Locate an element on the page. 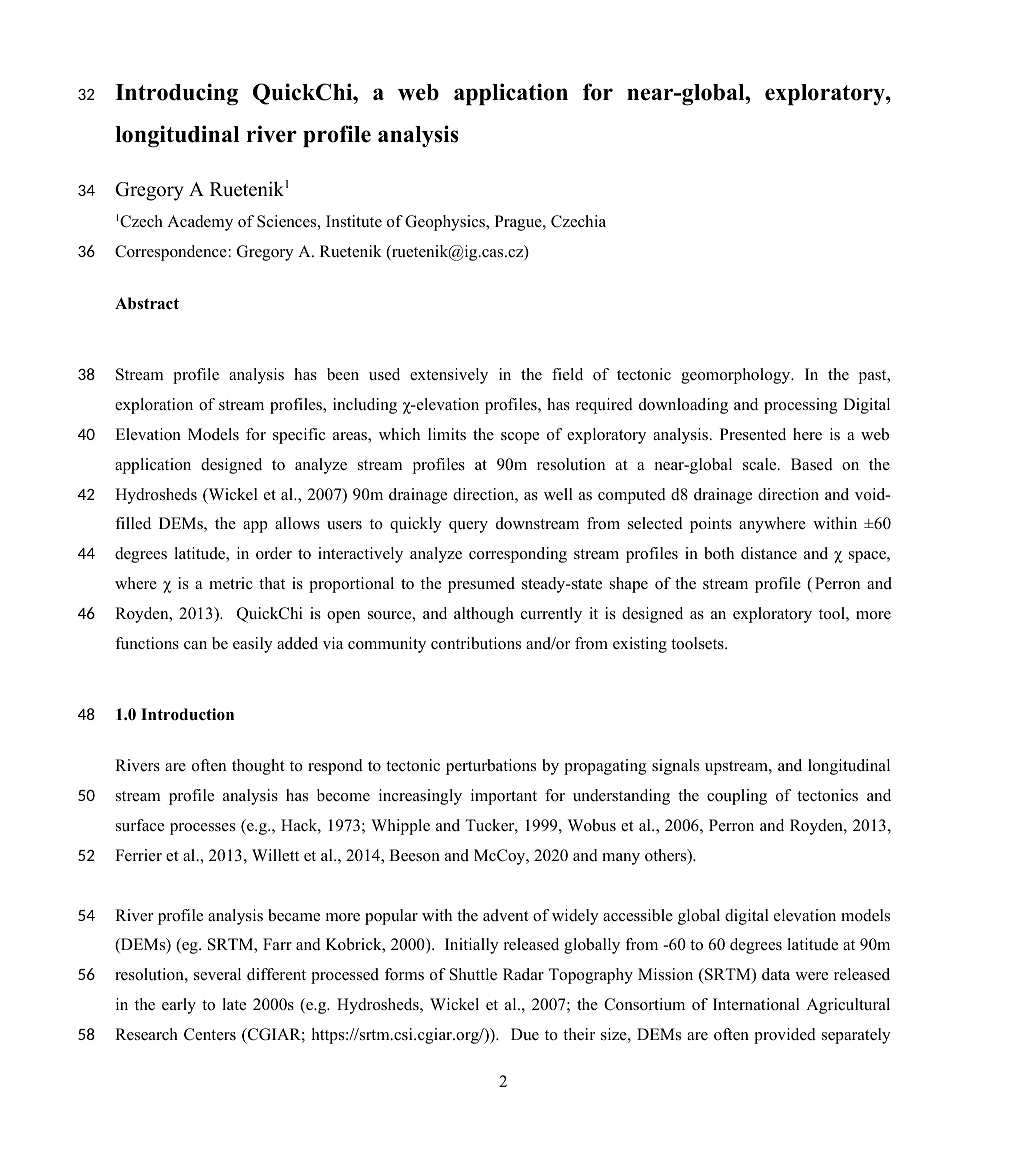 Image resolution: width=1028 pixels, height=1176 pixels. Presented is located at coordinates (753, 434).
